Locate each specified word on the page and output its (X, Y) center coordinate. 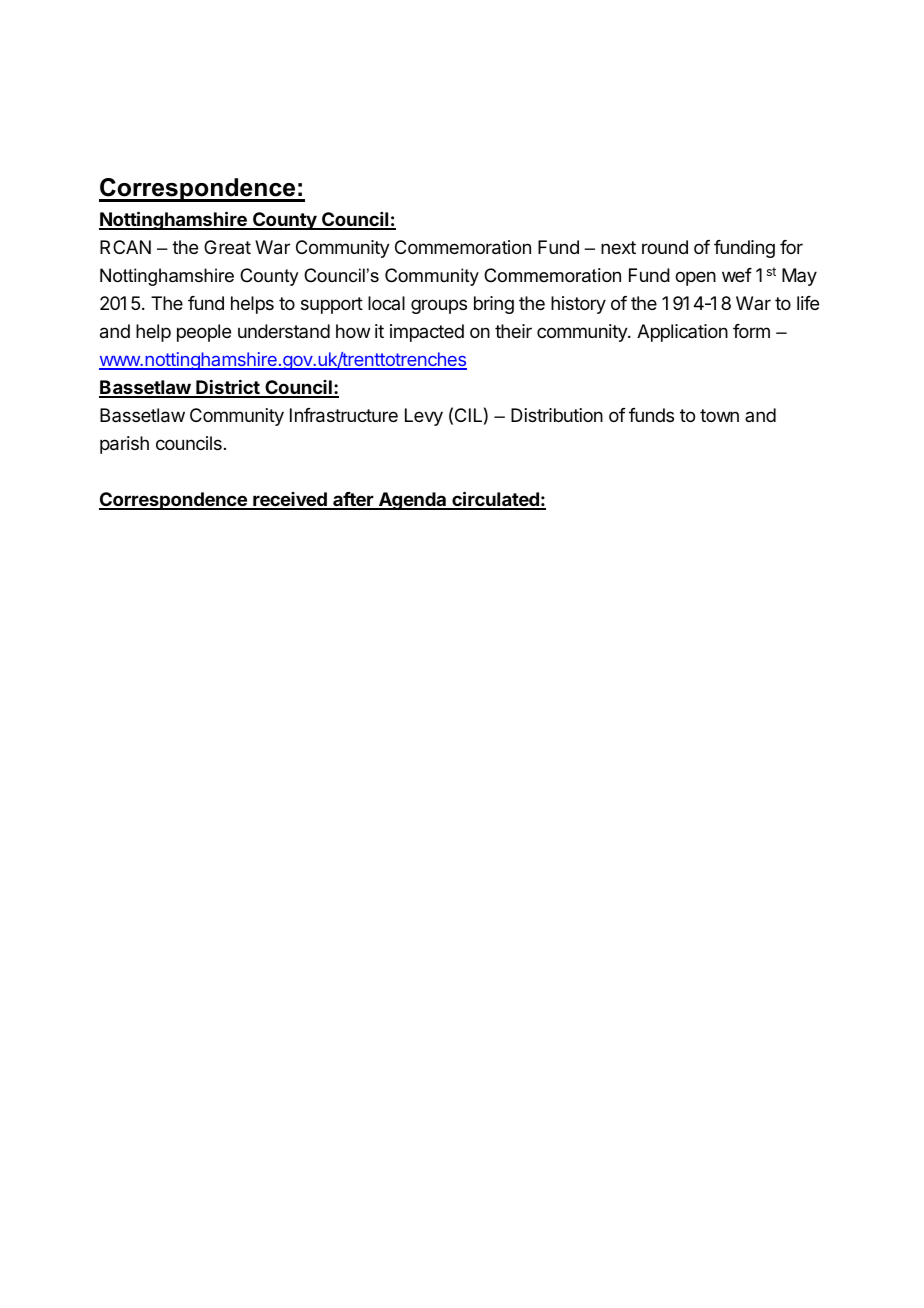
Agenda (413, 501)
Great (227, 247)
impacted (427, 333)
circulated (495, 500)
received (290, 500)
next (618, 247)
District (228, 388)
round (665, 247)
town (719, 415)
